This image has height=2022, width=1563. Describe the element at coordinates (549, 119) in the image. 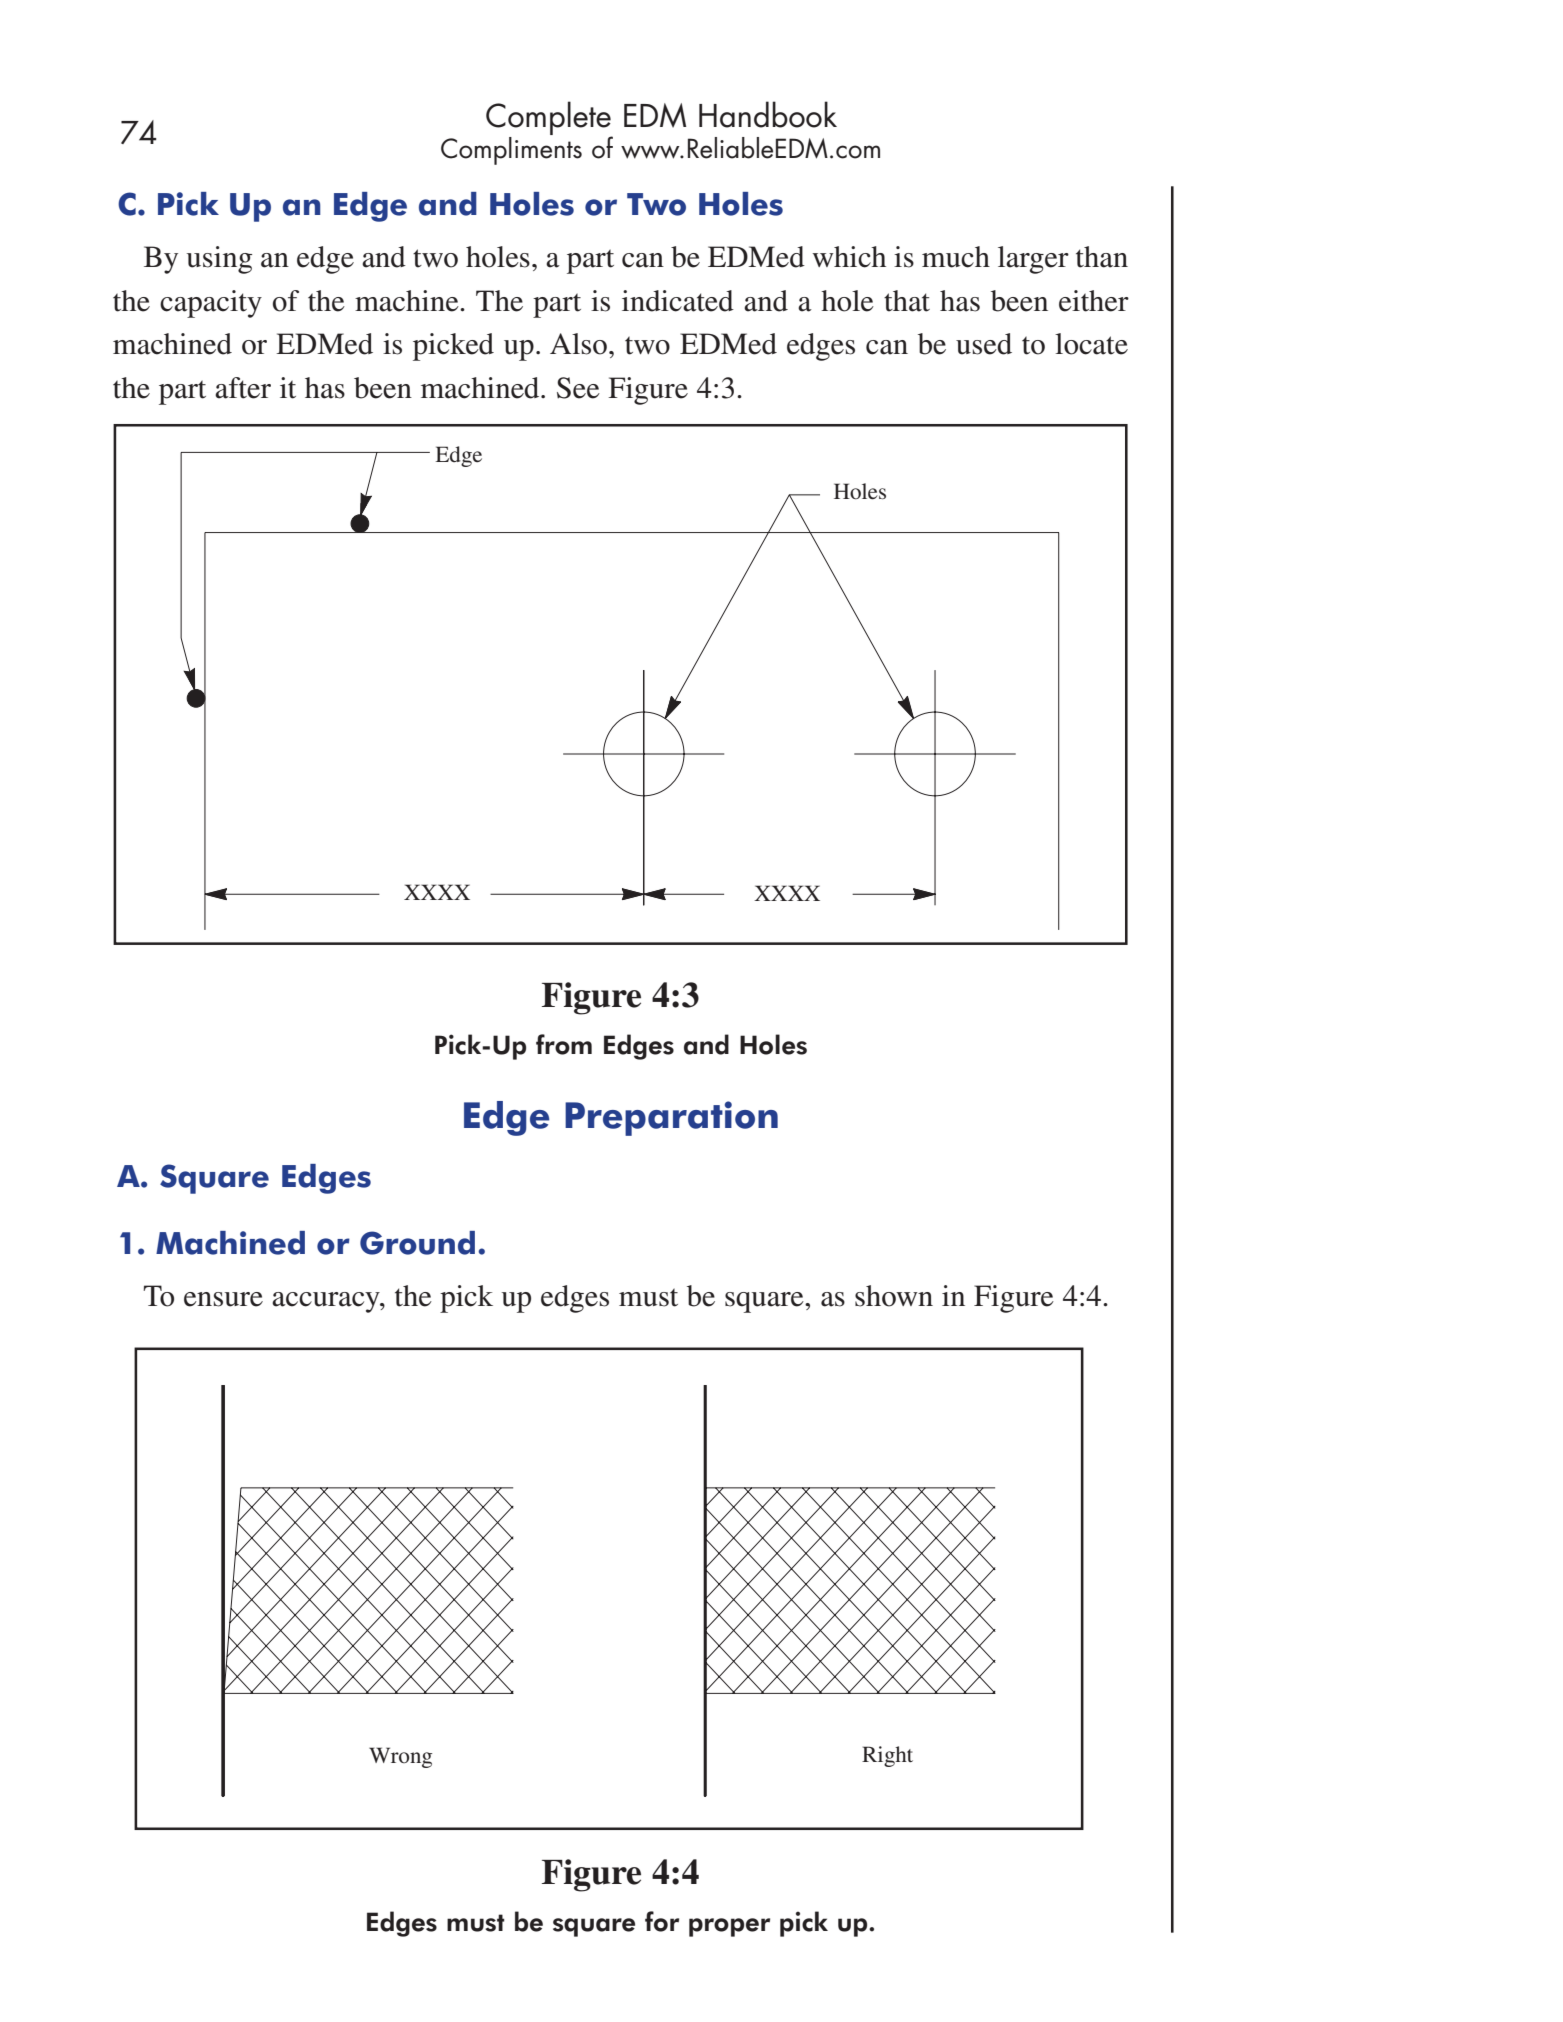

I see `Complete` at that location.
